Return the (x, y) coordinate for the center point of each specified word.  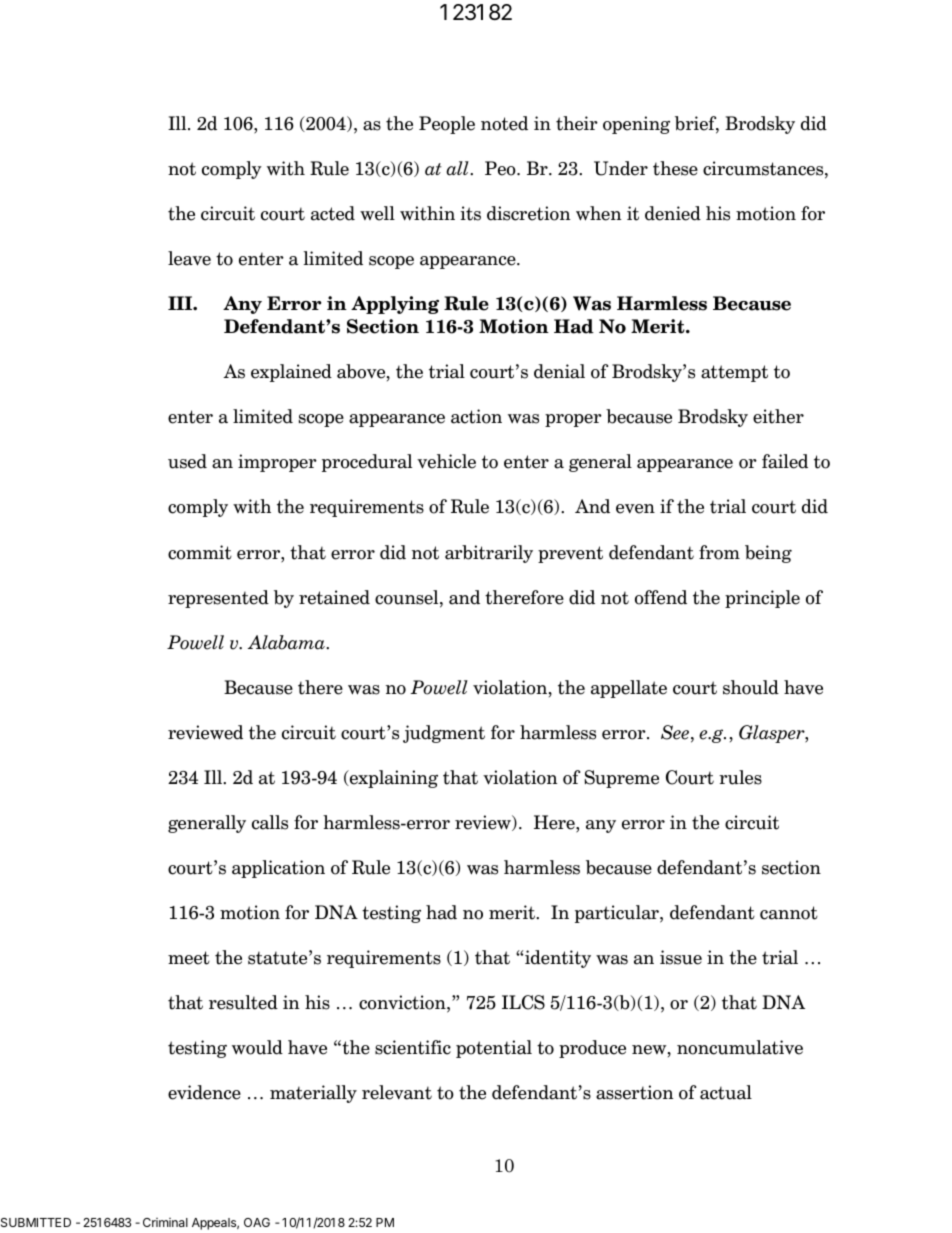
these (675, 168)
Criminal (165, 1222)
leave (189, 258)
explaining (393, 779)
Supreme (621, 779)
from (719, 552)
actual (726, 1092)
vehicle (446, 461)
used (187, 461)
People (447, 125)
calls (270, 822)
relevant (397, 1092)
